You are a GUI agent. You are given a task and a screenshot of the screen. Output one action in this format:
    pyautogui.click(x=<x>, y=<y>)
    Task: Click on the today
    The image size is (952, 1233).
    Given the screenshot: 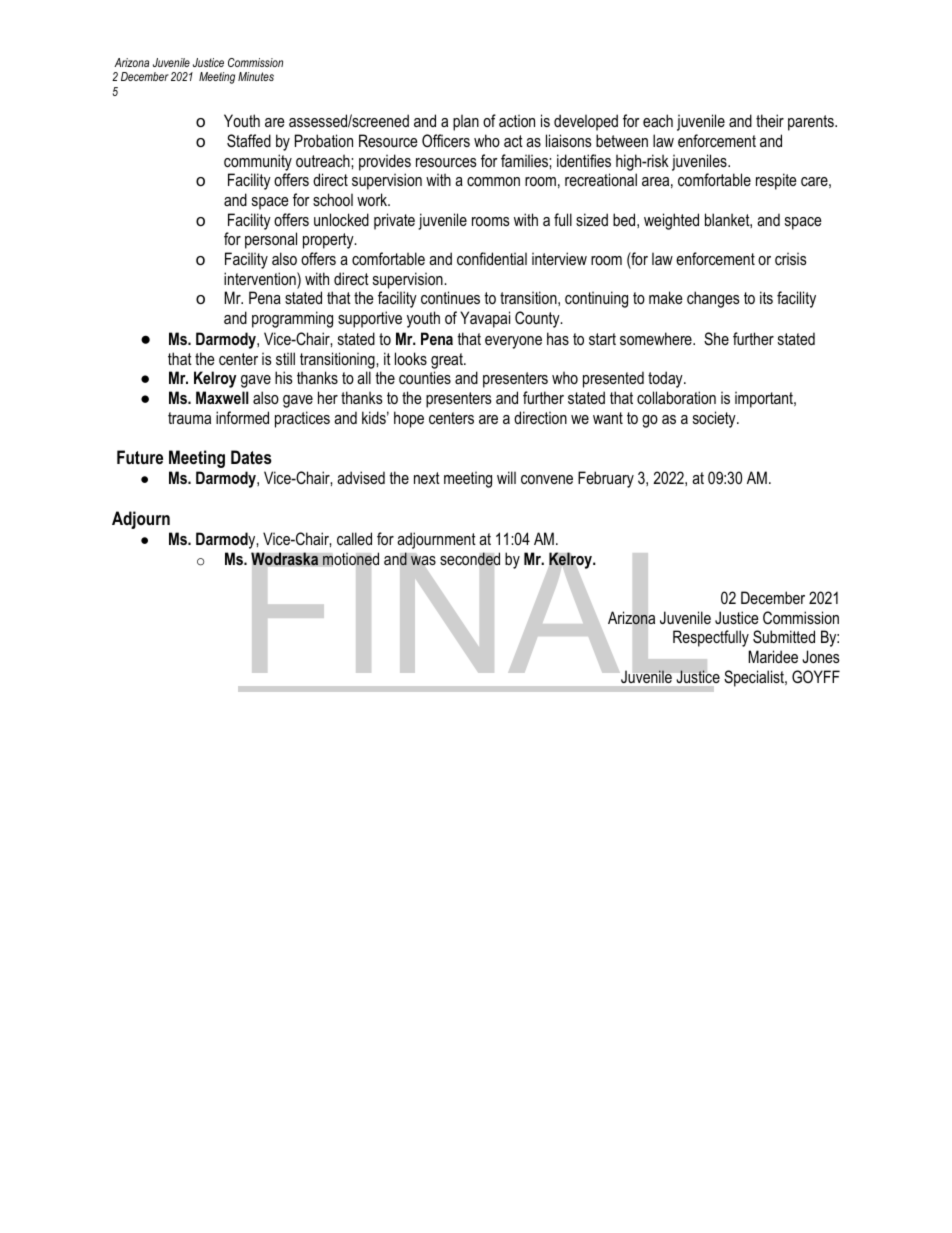 What is the action you would take?
    pyautogui.click(x=666, y=379)
